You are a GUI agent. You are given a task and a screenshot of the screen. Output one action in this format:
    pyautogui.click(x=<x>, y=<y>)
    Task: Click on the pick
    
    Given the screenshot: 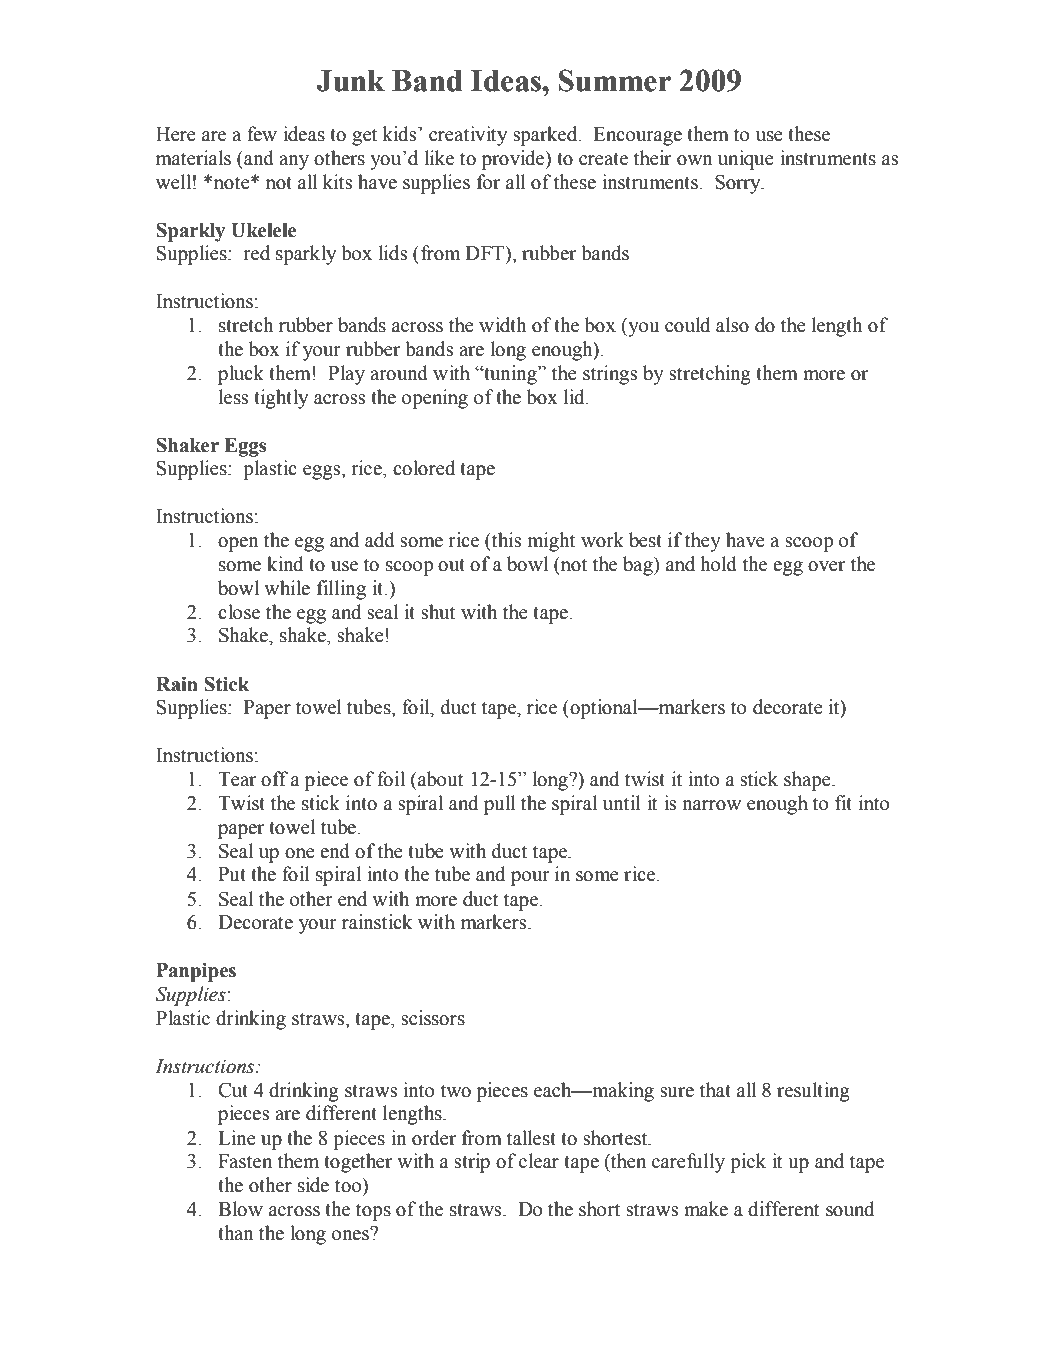 What is the action you would take?
    pyautogui.click(x=748, y=1163)
